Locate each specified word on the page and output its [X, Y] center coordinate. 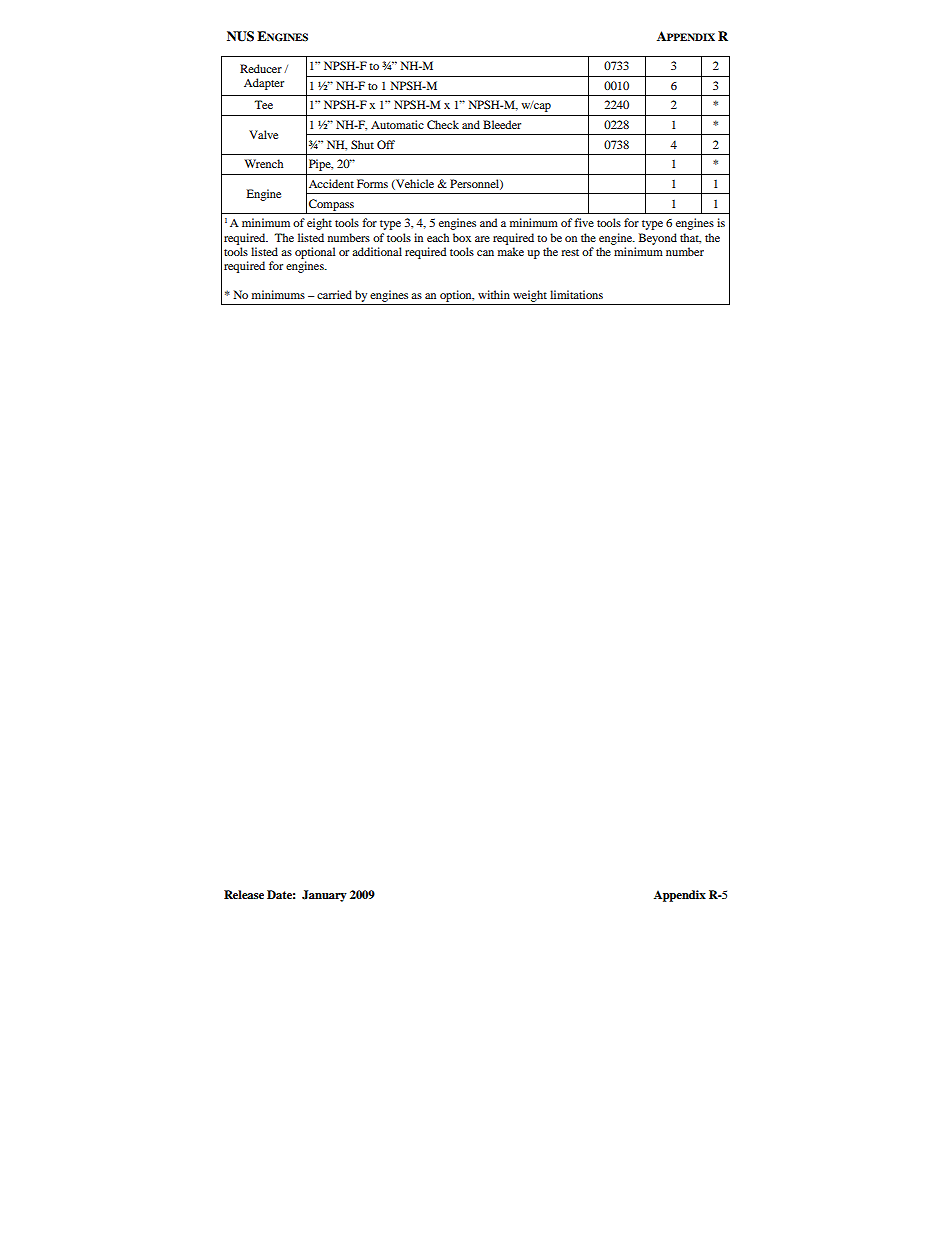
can [485, 253]
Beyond [658, 239]
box [462, 237]
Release [244, 894]
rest [570, 252]
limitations [576, 294]
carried [334, 294]
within [494, 294]
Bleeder [502, 124]
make [511, 251]
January [324, 896]
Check [443, 124]
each [438, 237]
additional [377, 251]
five [584, 222]
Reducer [261, 68]
